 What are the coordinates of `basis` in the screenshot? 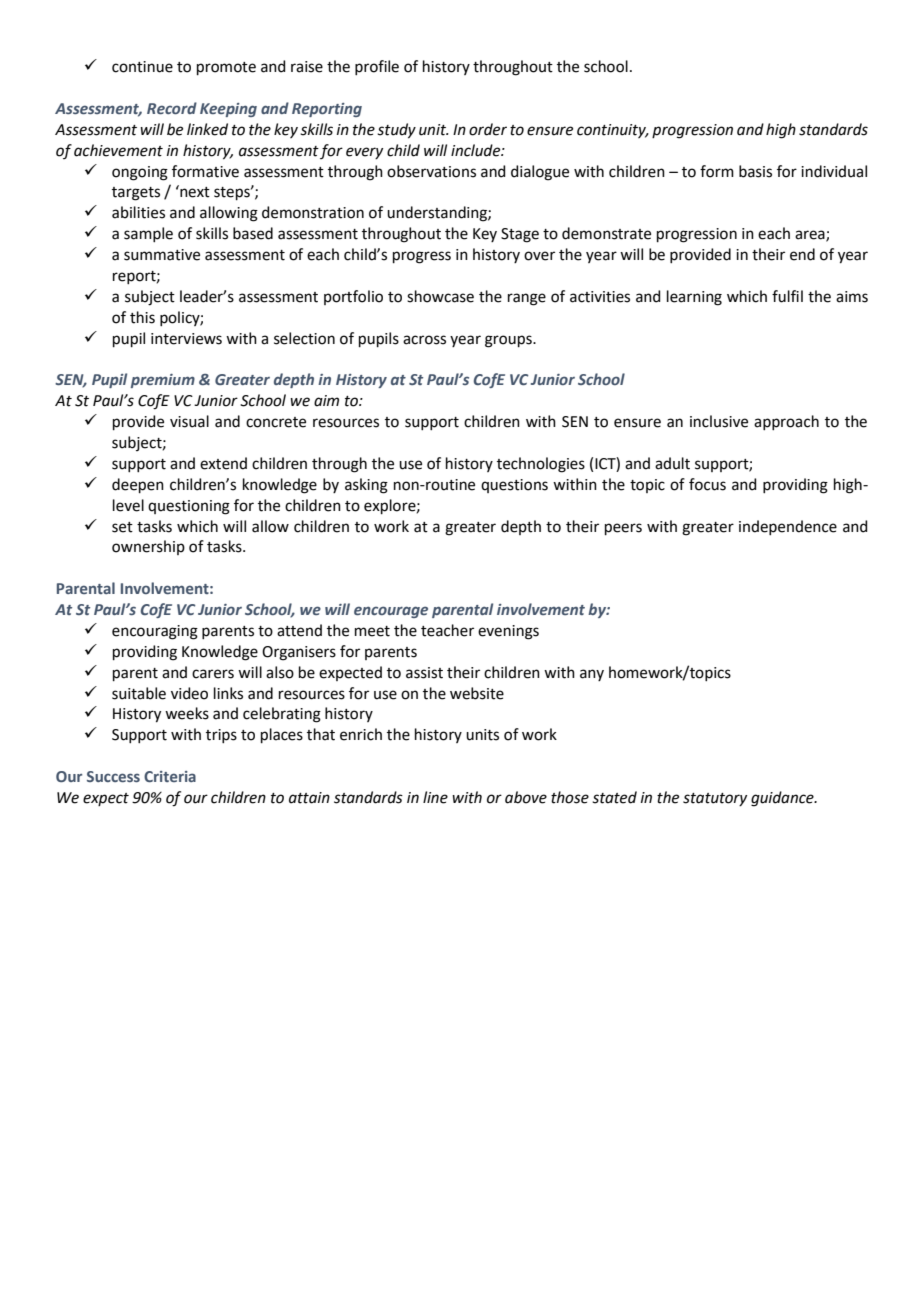 It's located at (755, 171).
